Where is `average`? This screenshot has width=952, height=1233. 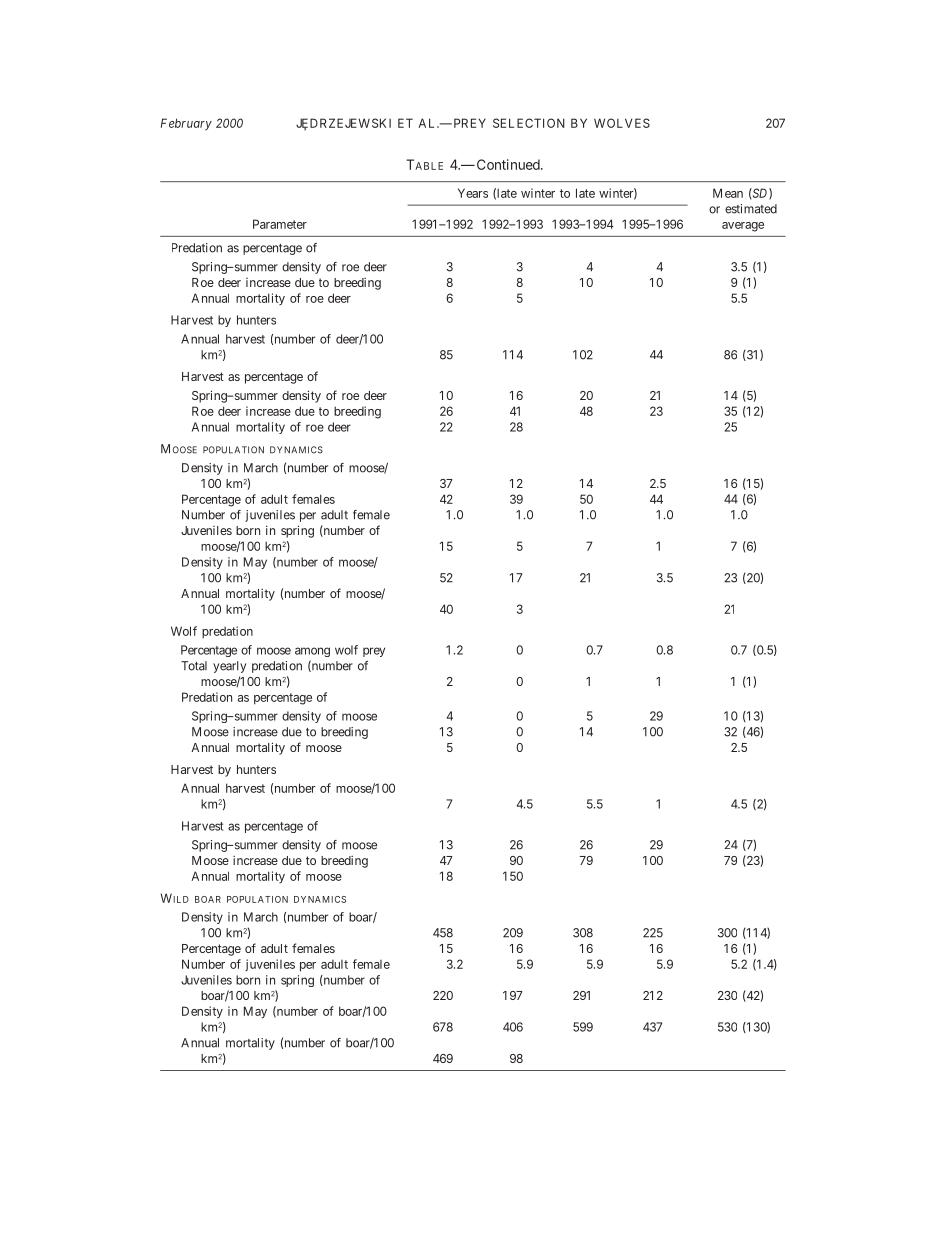 average is located at coordinates (743, 227).
